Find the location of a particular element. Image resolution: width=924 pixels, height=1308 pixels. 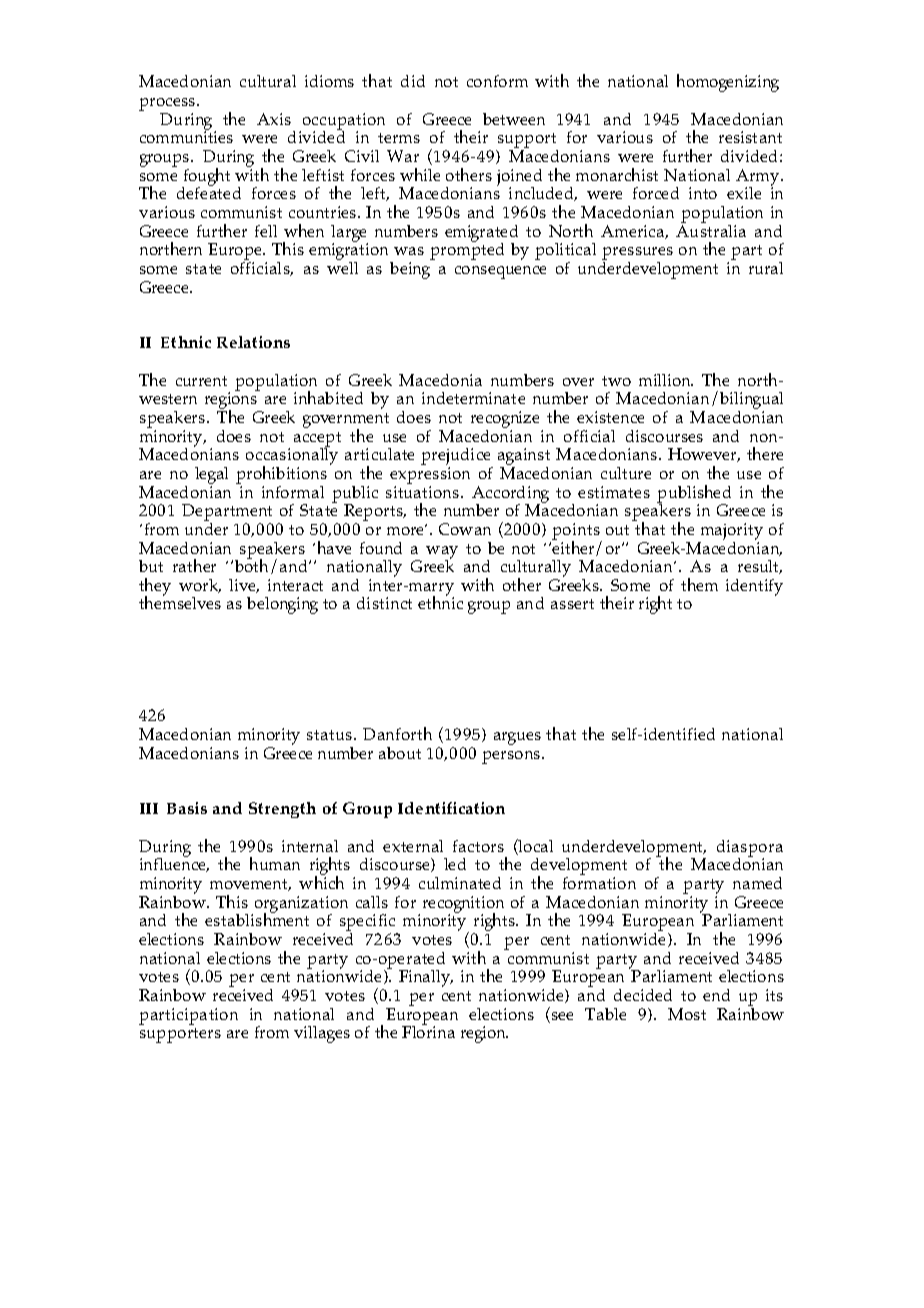

homogenizing is located at coordinates (728, 83).
